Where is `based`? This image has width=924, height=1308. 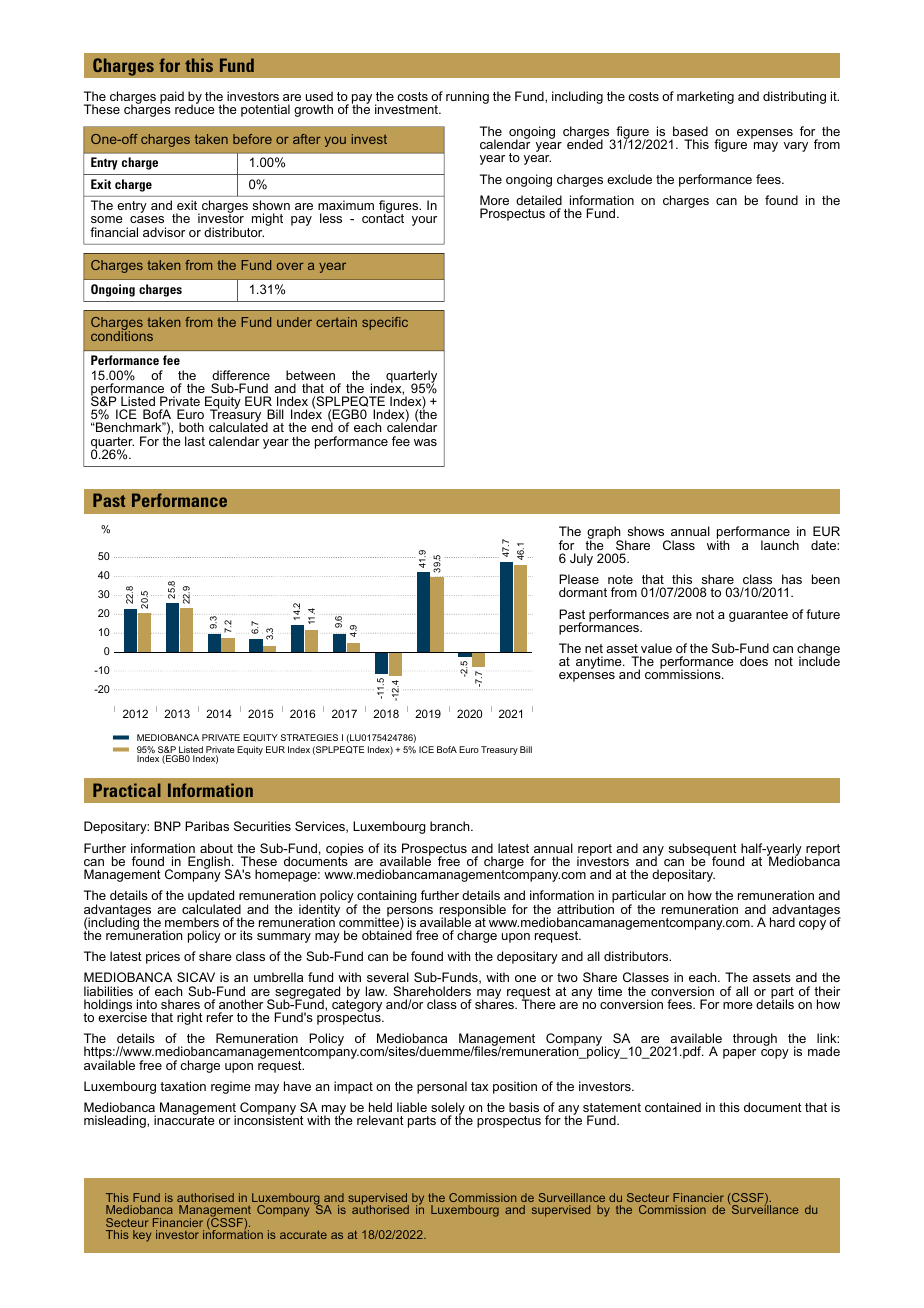
based is located at coordinates (690, 131).
